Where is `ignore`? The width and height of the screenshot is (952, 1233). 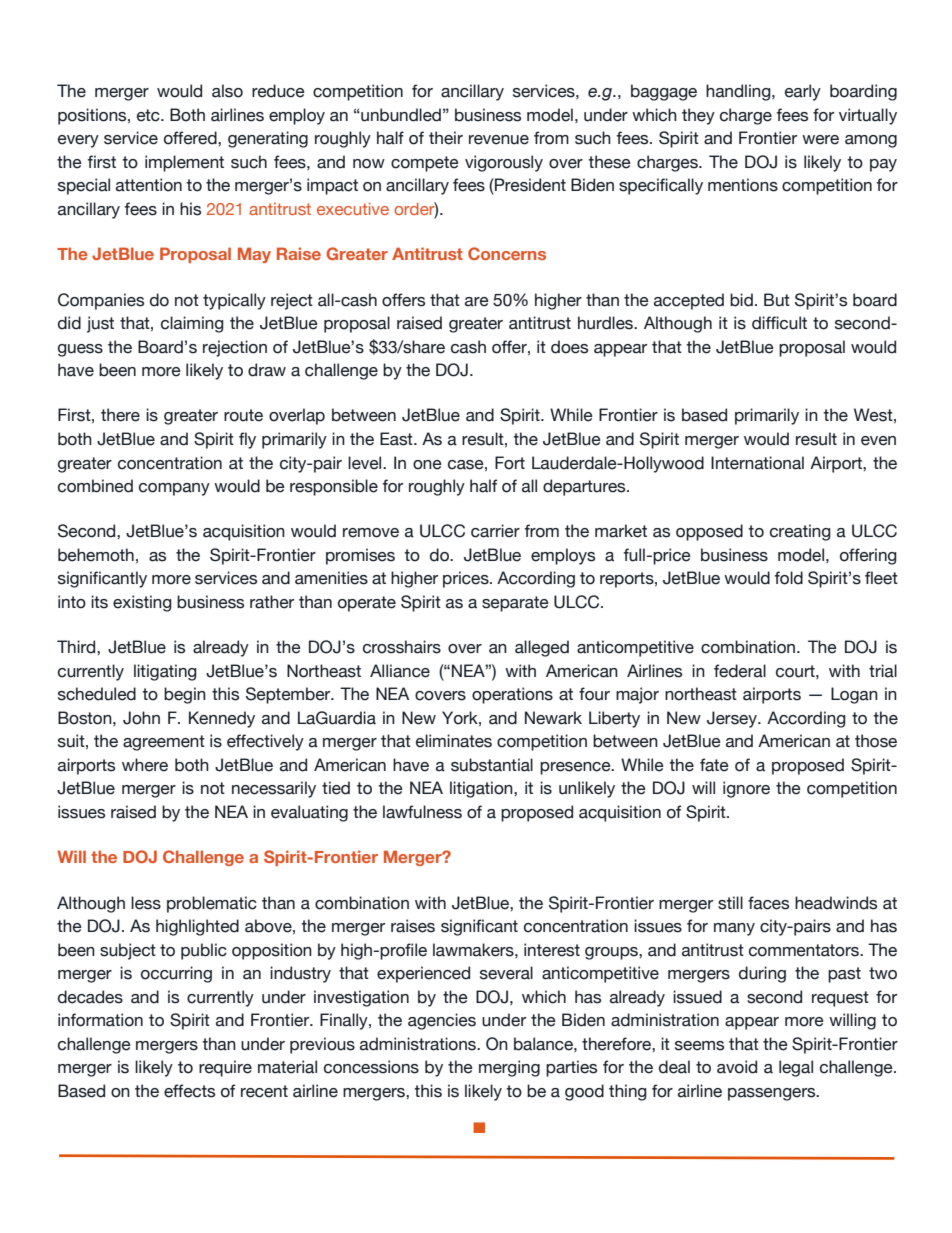 ignore is located at coordinates (746, 789).
